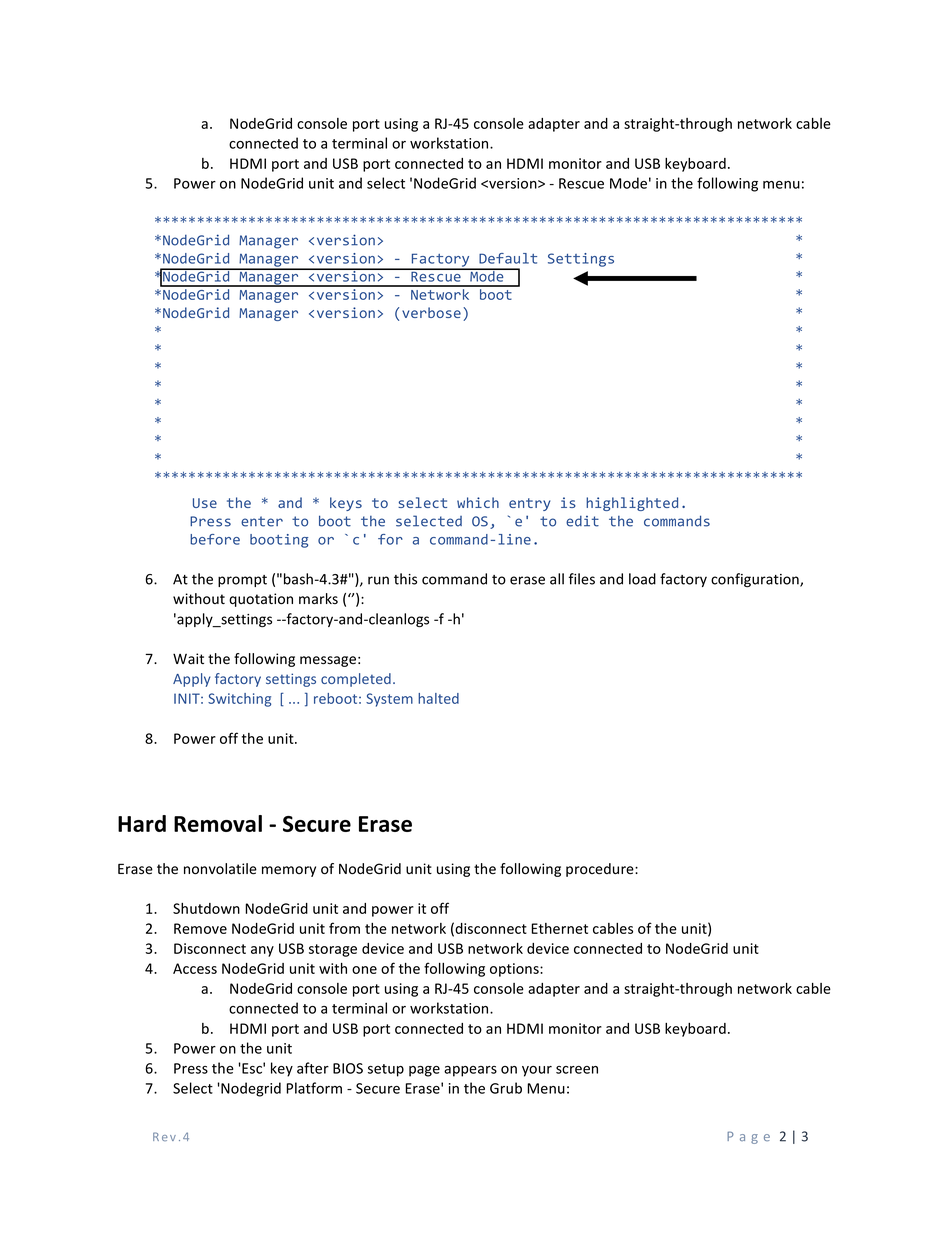 The width and height of the document is (952, 1233). Describe the element at coordinates (218, 823) in the document. I see `Removal` at that location.
